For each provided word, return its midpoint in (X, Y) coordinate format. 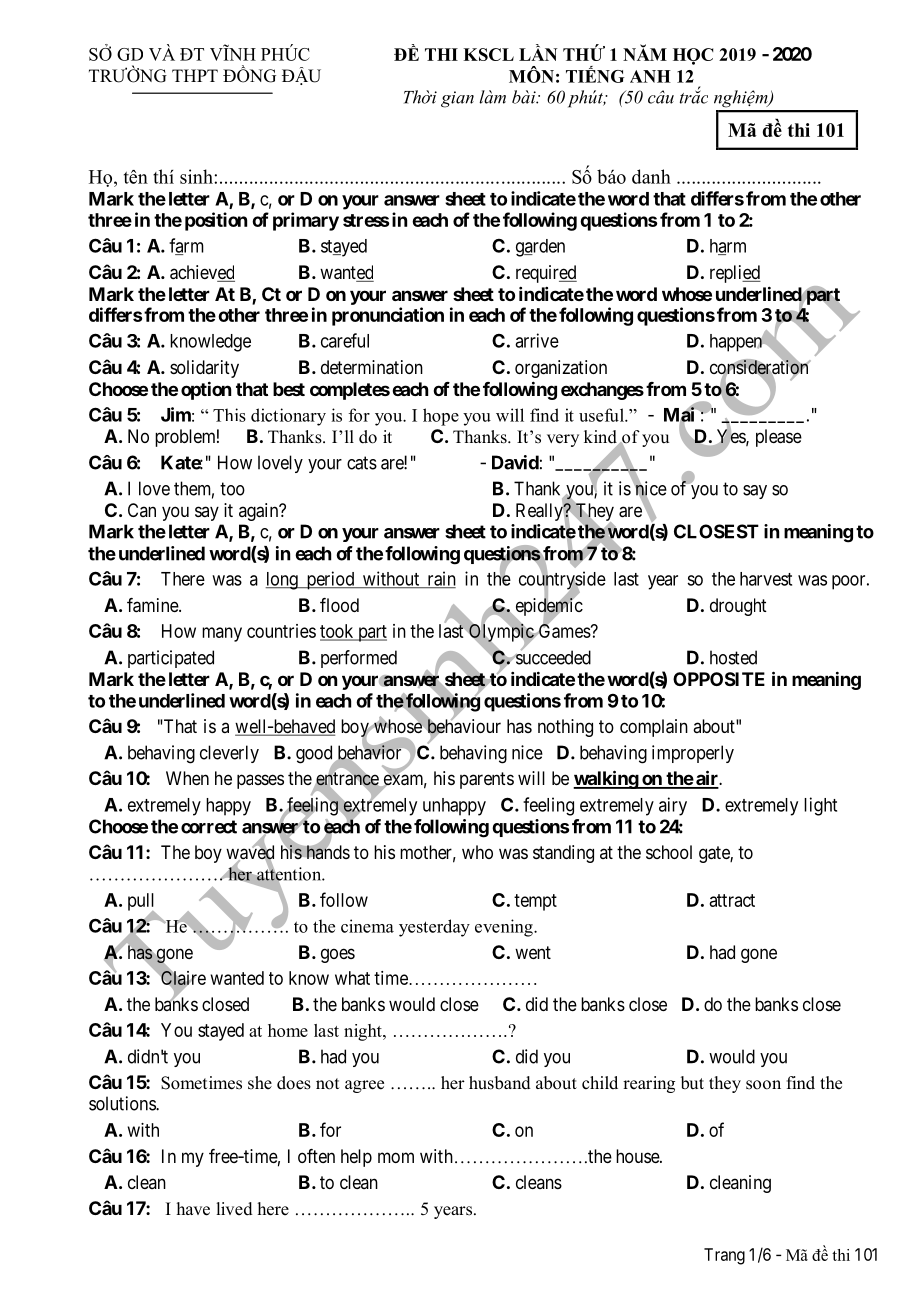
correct (209, 827)
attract (732, 900)
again (260, 512)
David (515, 462)
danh (651, 176)
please (779, 438)
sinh (197, 176)
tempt (535, 902)
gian (457, 99)
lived (234, 1209)
